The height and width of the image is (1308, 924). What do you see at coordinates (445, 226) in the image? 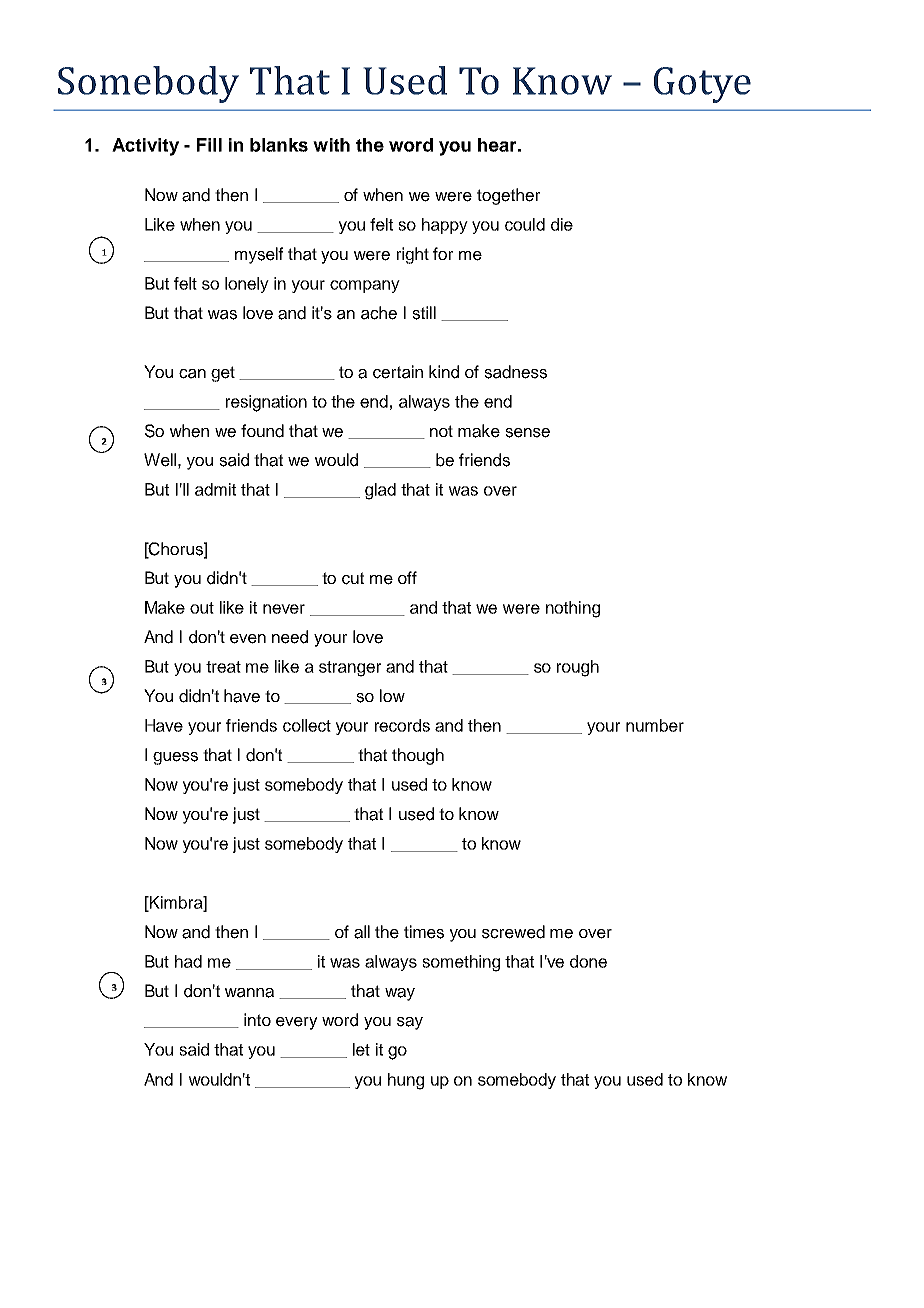
I see `happy` at bounding box center [445, 226].
